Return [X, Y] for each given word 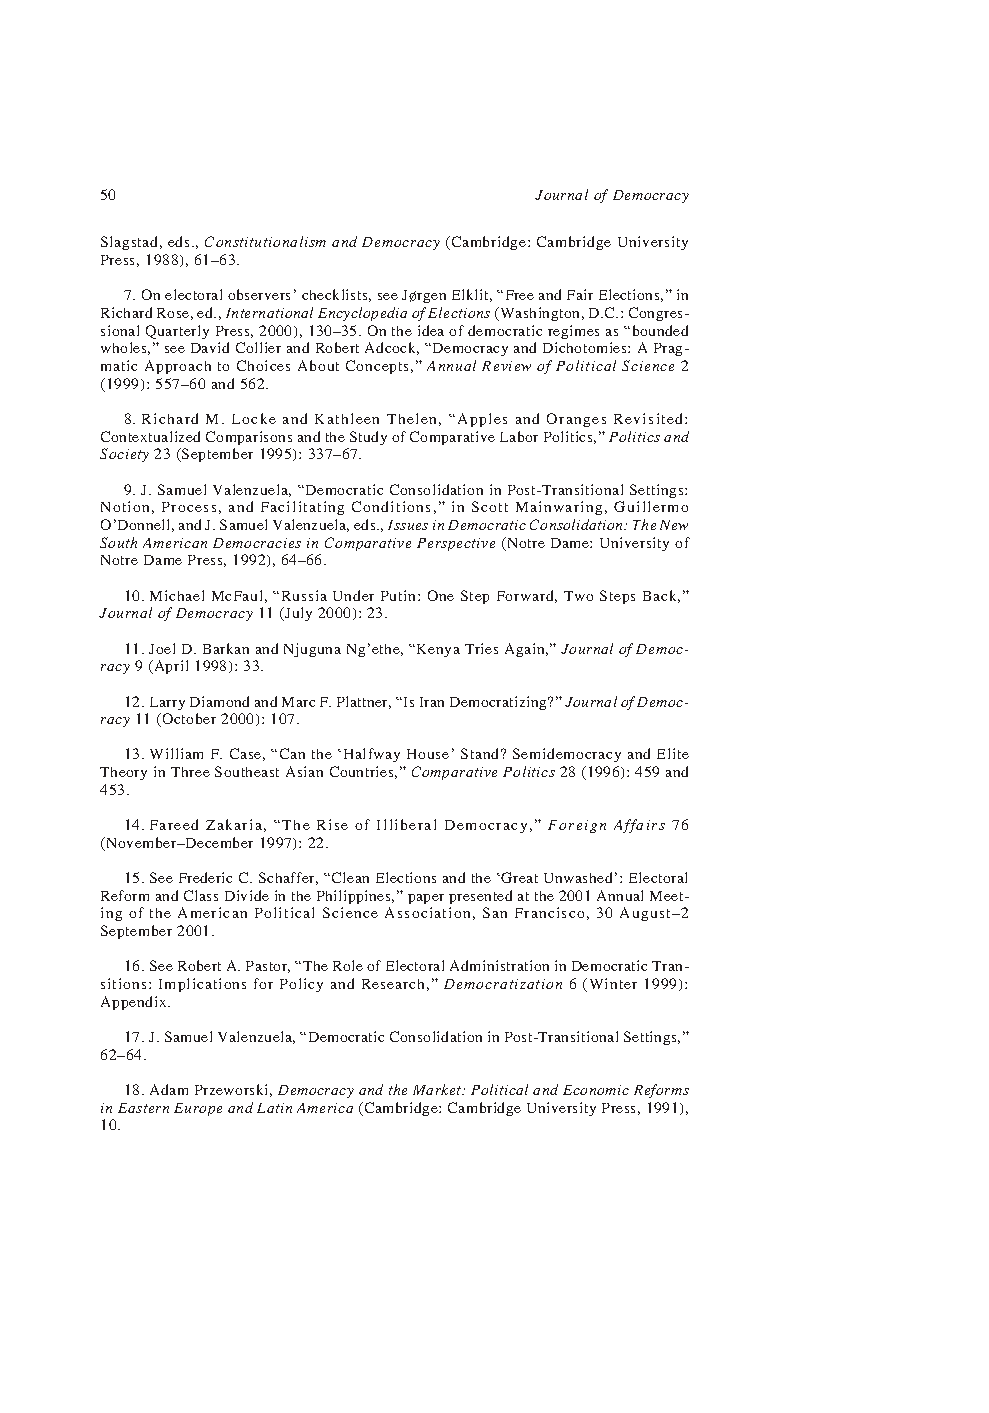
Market [438, 1089]
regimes [573, 332]
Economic [596, 1090]
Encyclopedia [362, 314]
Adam [169, 1089]
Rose [173, 313]
